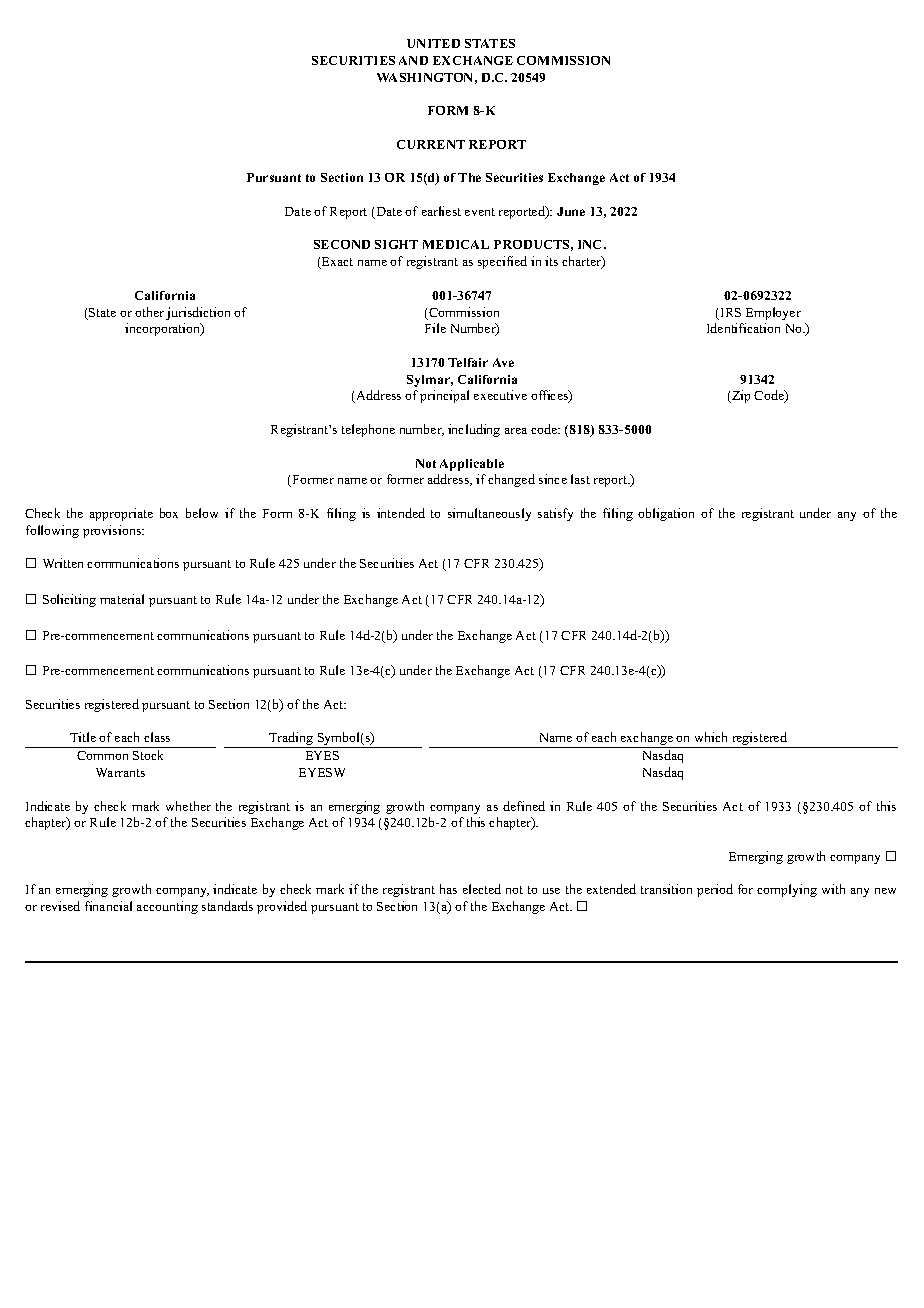  Describe the element at coordinates (666, 514) in the screenshot. I see `obligation` at that location.
